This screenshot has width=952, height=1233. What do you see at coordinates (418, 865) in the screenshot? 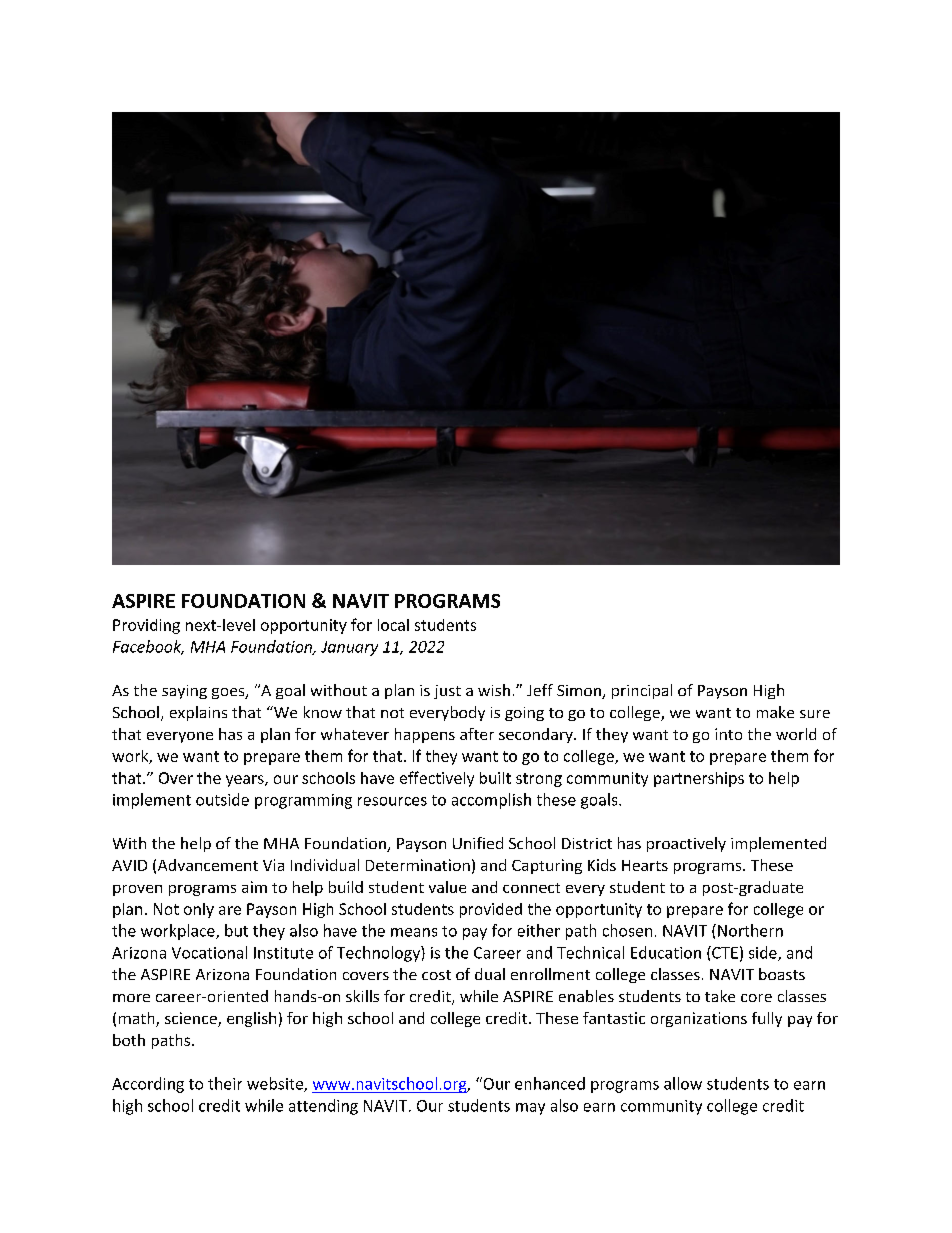
I see `Determination` at bounding box center [418, 865].
